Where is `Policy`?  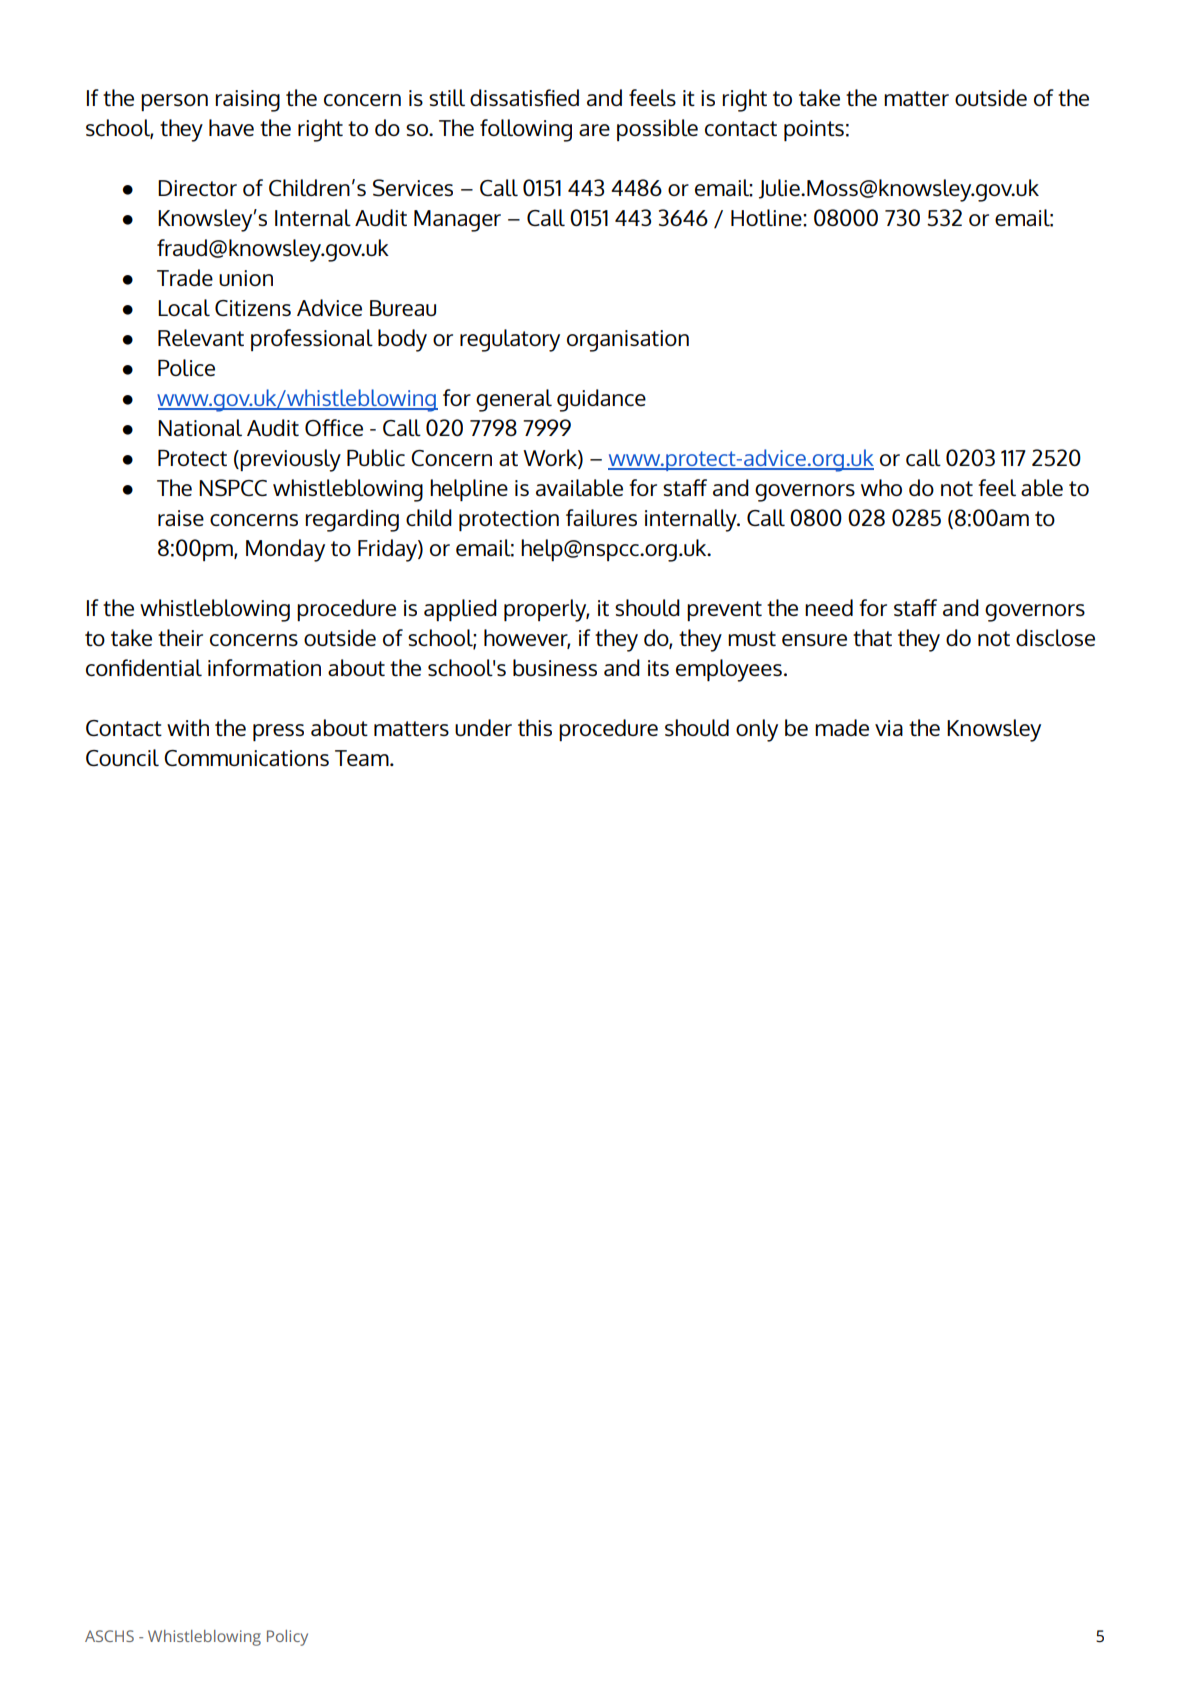
Policy is located at coordinates (287, 1638).
